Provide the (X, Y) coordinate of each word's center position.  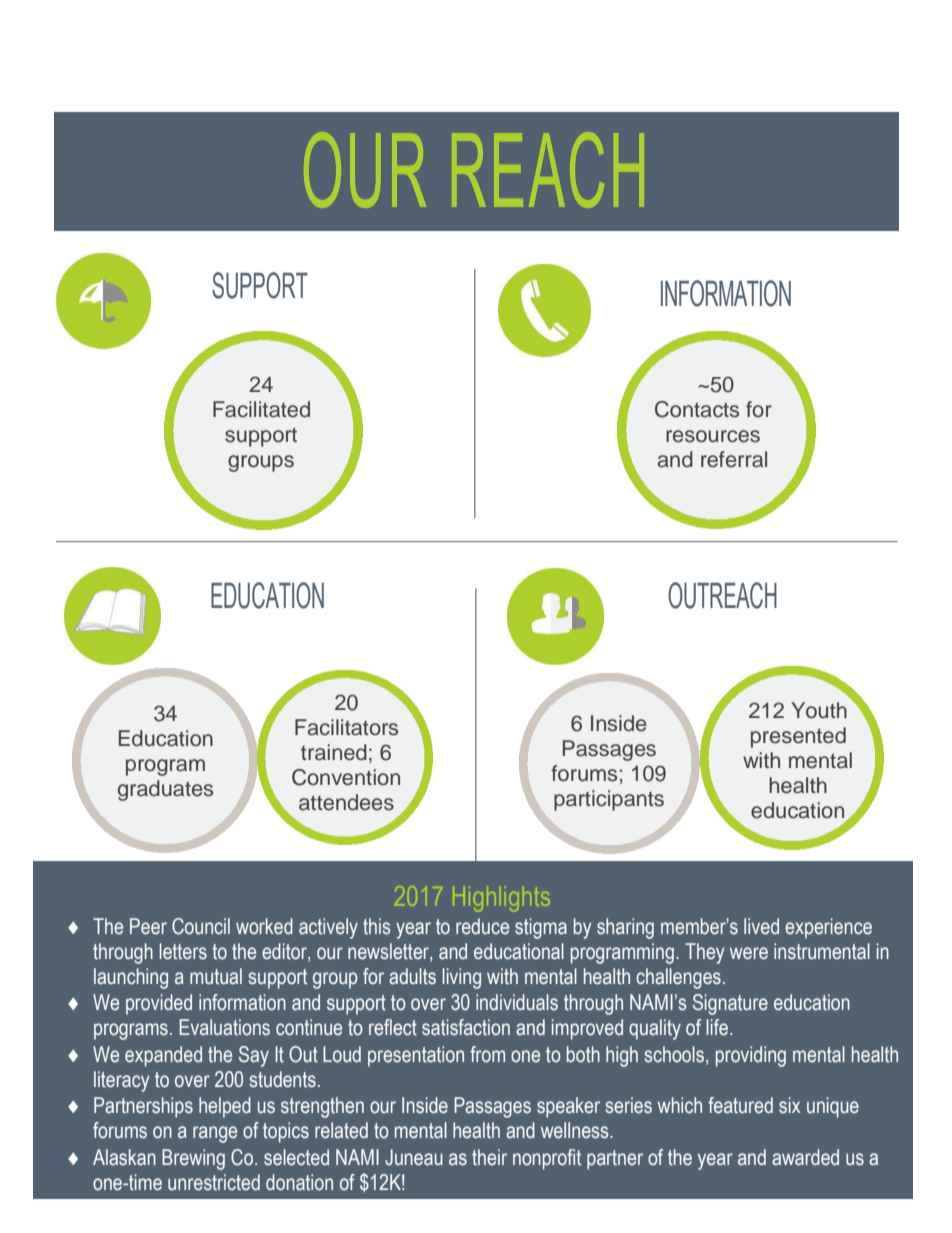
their (489, 1157)
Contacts (697, 409)
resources (713, 436)
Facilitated (261, 409)
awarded (805, 1157)
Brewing (193, 1159)
